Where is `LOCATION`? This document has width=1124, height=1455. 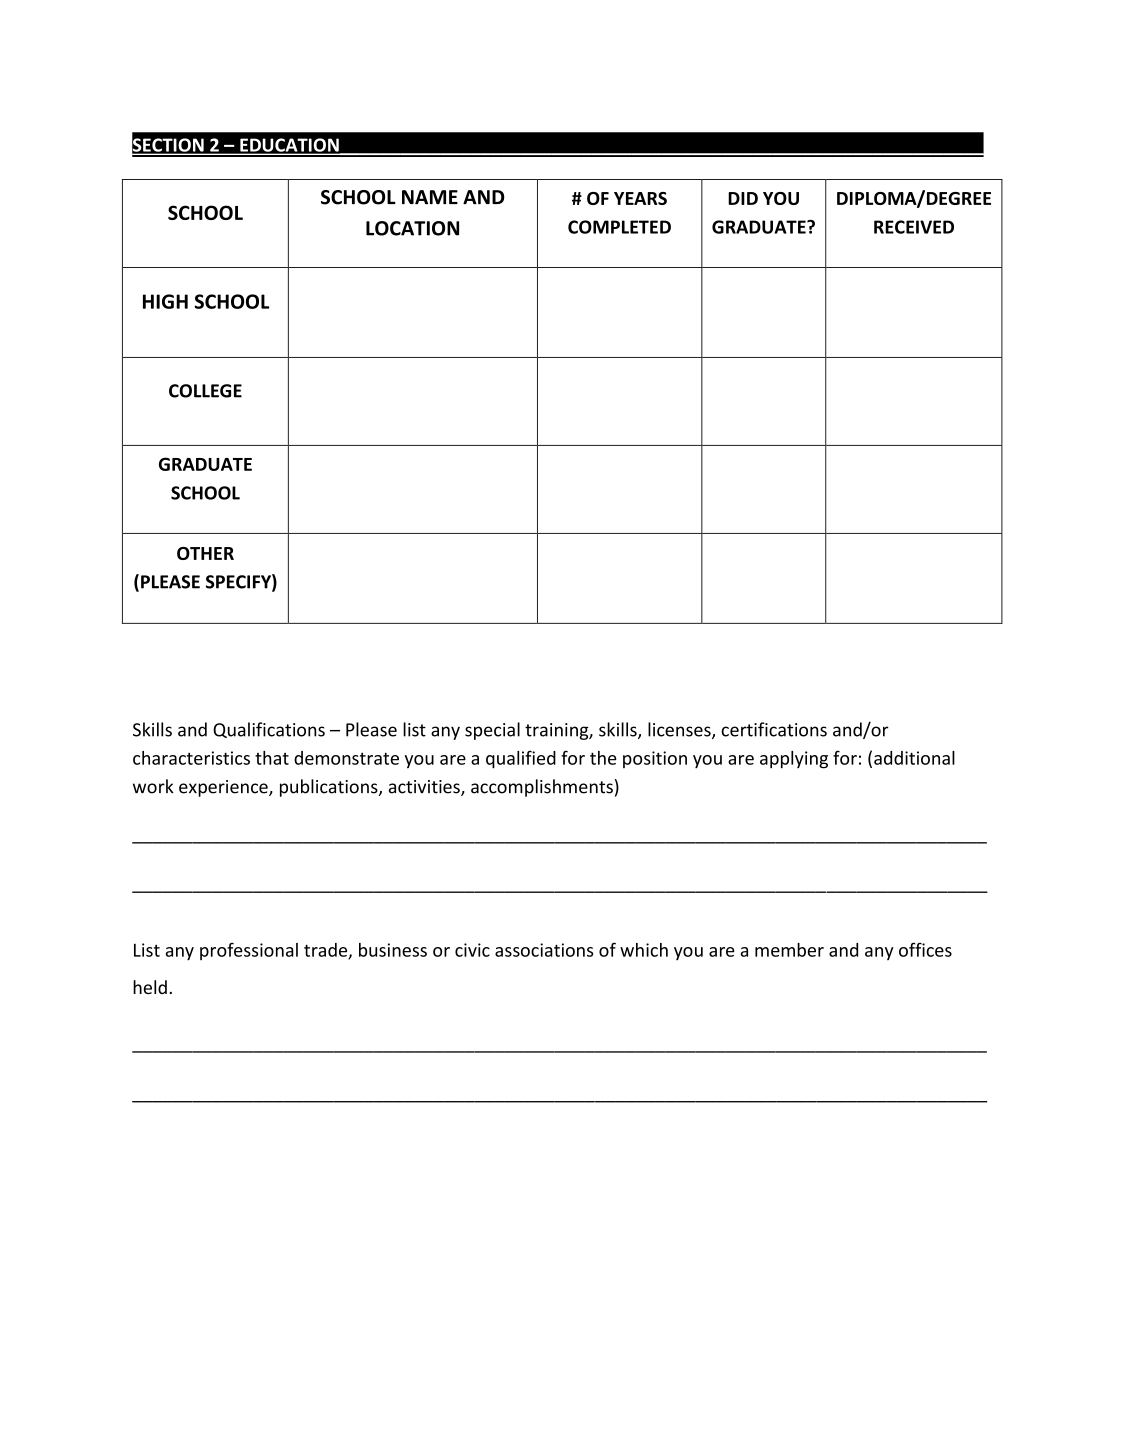
LOCATION is located at coordinates (412, 228).
